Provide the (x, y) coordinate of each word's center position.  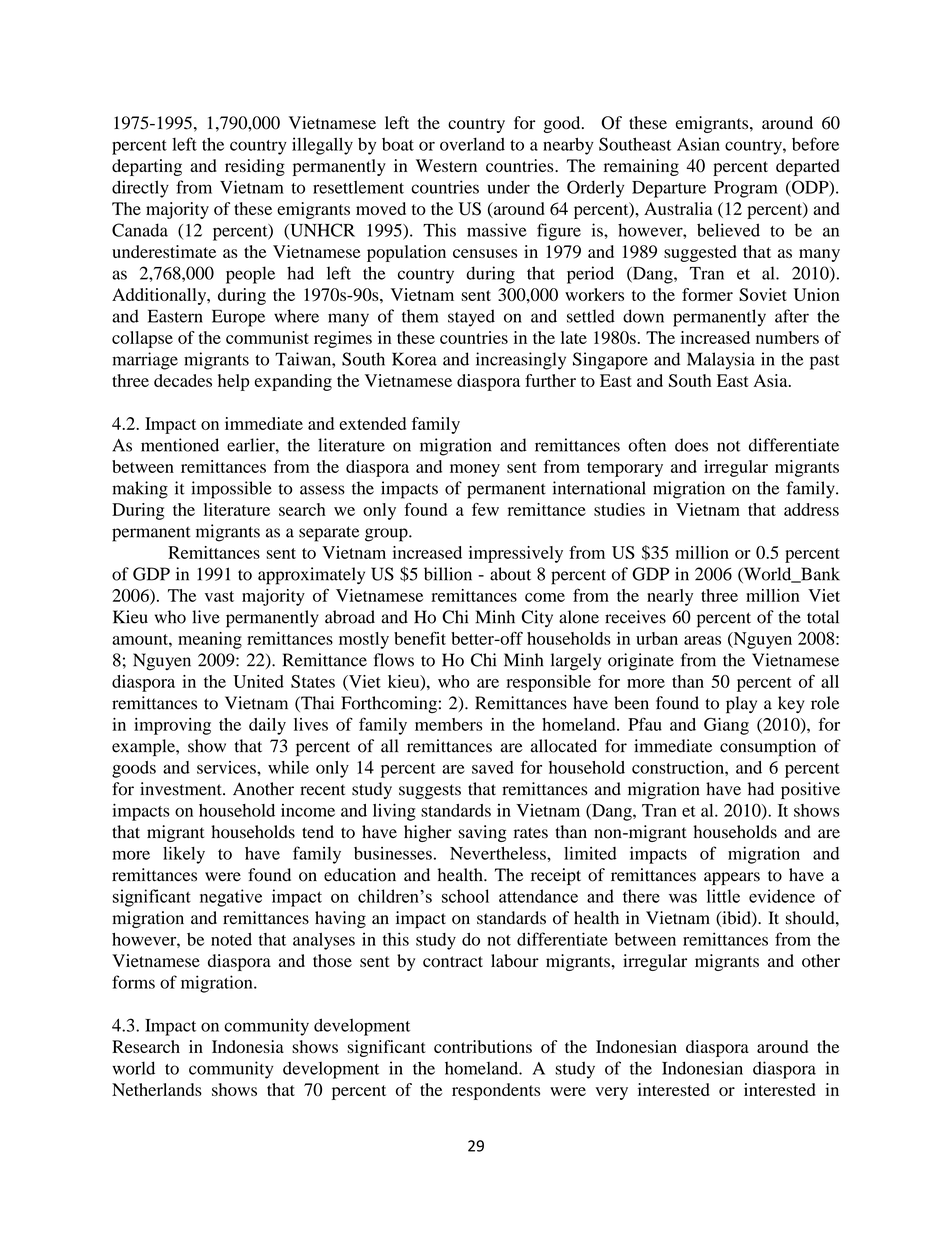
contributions (483, 1046)
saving (482, 833)
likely (184, 855)
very (611, 1093)
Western (446, 165)
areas (702, 640)
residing (255, 167)
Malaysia (721, 361)
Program (746, 189)
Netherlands (157, 1089)
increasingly (521, 361)
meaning (210, 640)
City (537, 618)
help (233, 382)
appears (732, 878)
